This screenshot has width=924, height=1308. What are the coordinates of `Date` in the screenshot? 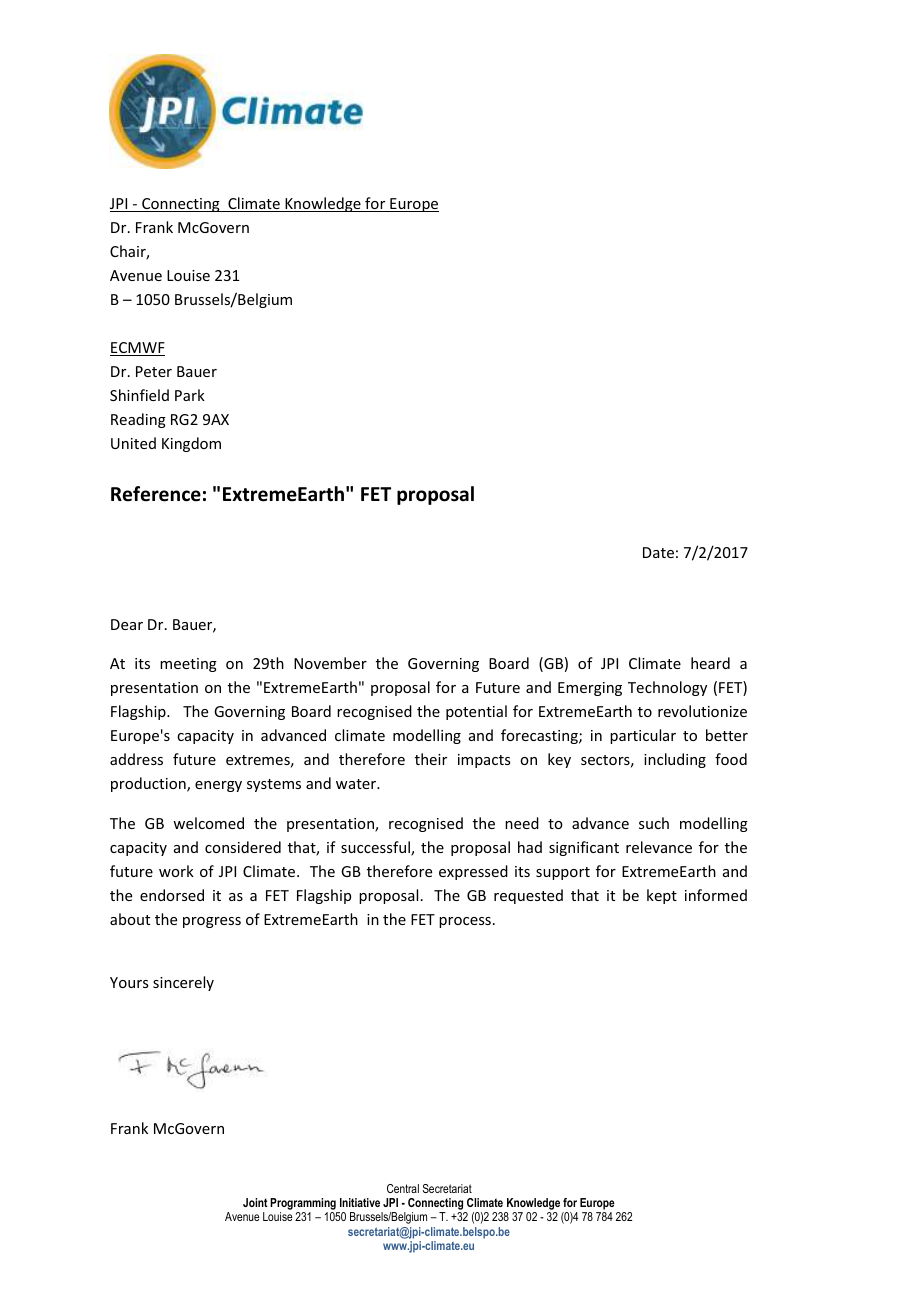 It's located at (658, 552).
